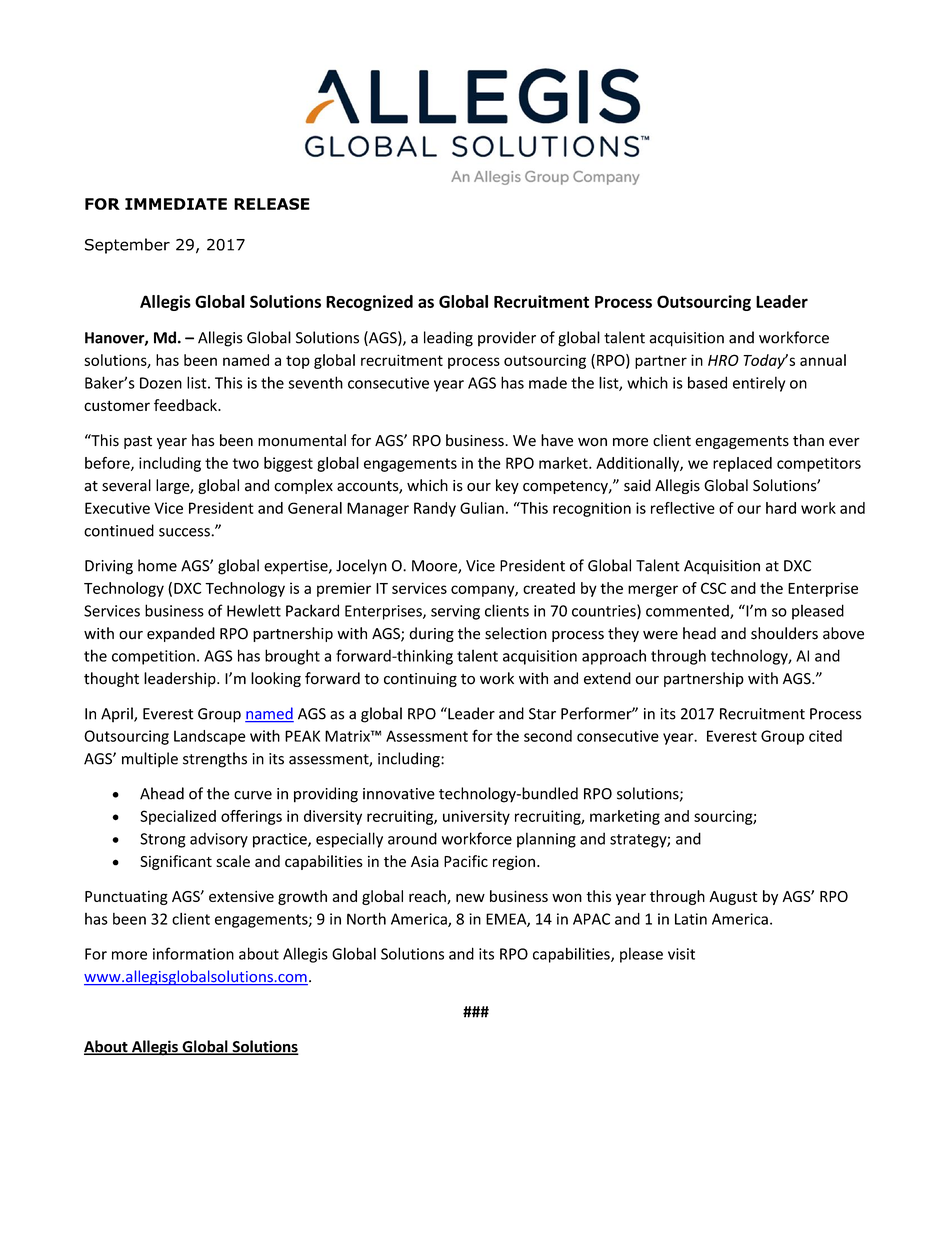 This screenshot has width=952, height=1233. What do you see at coordinates (825, 736) in the screenshot?
I see `cited` at bounding box center [825, 736].
